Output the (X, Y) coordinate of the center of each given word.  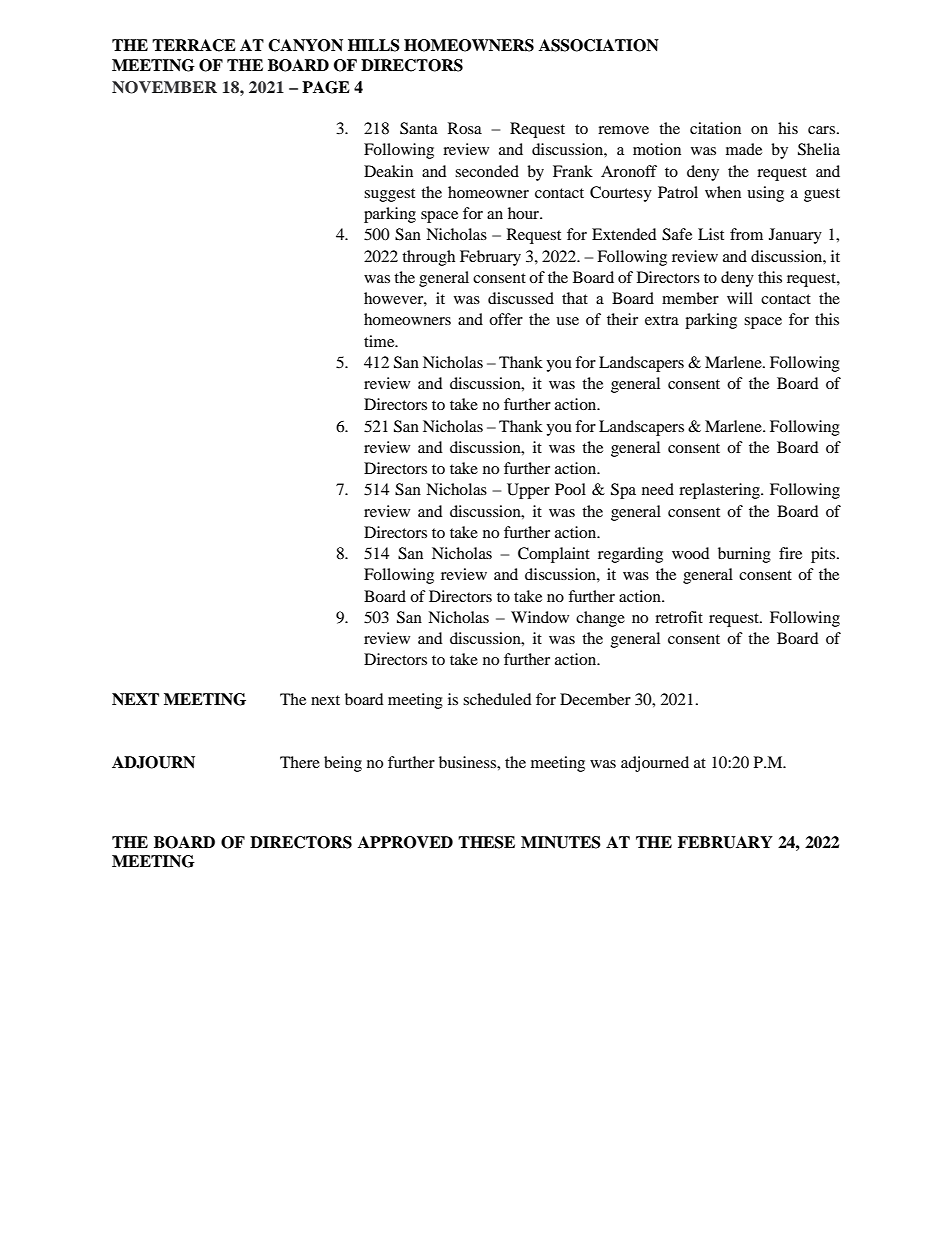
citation (715, 128)
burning (744, 555)
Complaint (554, 555)
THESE (486, 842)
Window (540, 617)
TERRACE (194, 45)
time (380, 341)
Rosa (465, 128)
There (300, 762)
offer (506, 319)
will (740, 298)
